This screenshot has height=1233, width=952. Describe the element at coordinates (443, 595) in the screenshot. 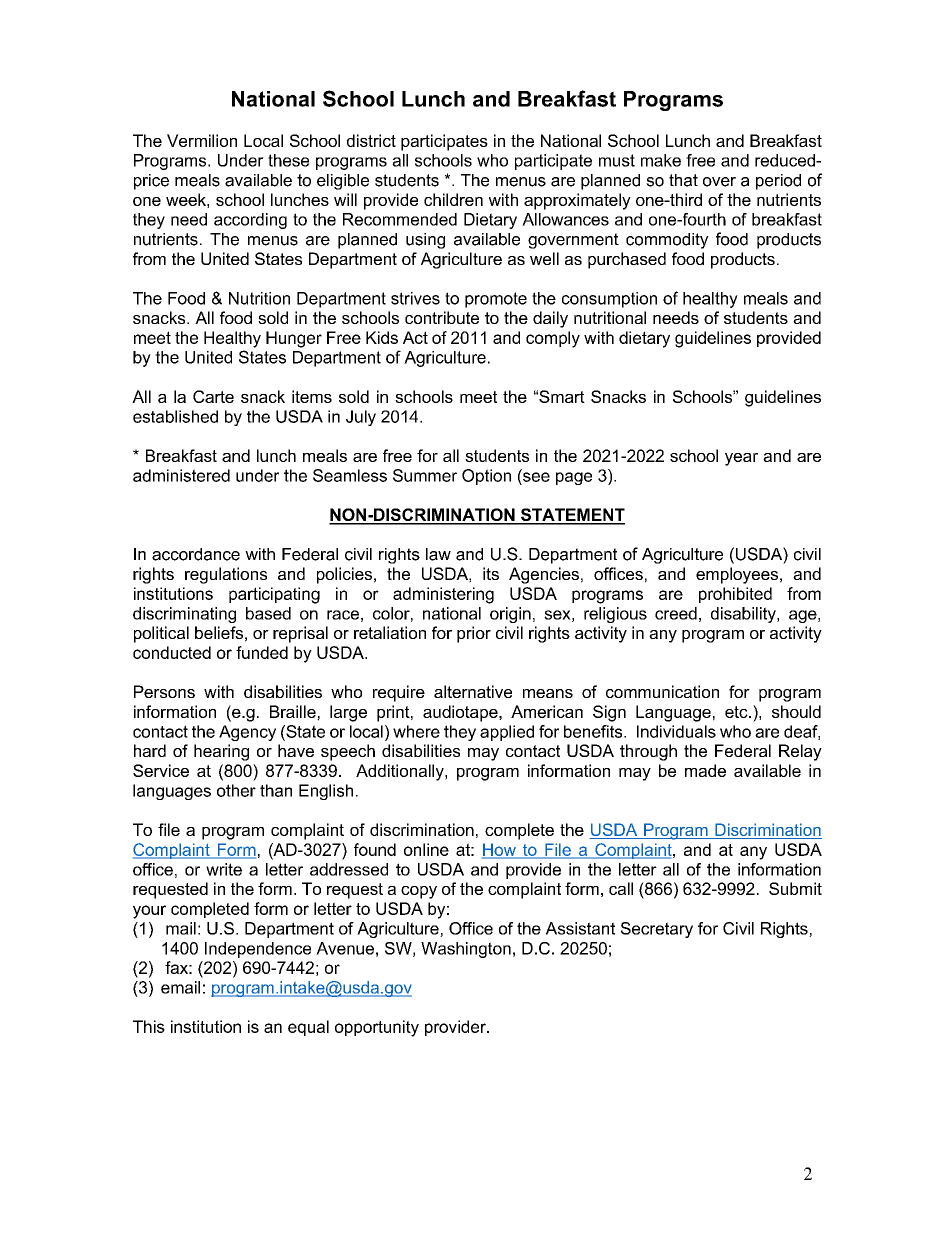

I see `administering` at that location.
